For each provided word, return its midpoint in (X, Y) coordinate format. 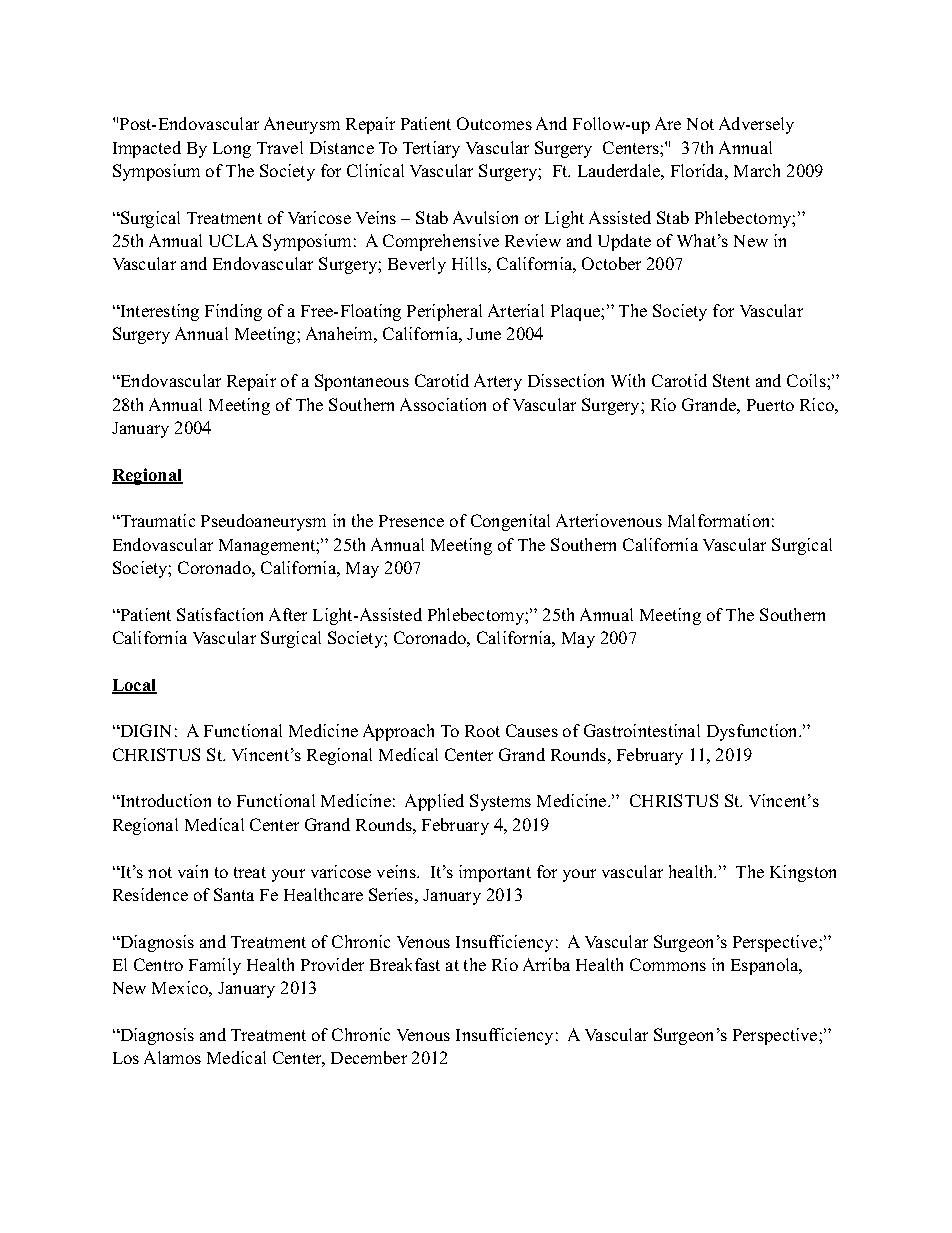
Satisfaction (220, 614)
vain (193, 871)
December (369, 1057)
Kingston (803, 873)
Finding (233, 312)
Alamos (172, 1057)
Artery (498, 382)
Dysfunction (754, 732)
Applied (434, 802)
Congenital (510, 522)
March (757, 170)
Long (232, 150)
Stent (731, 380)
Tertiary (431, 149)
